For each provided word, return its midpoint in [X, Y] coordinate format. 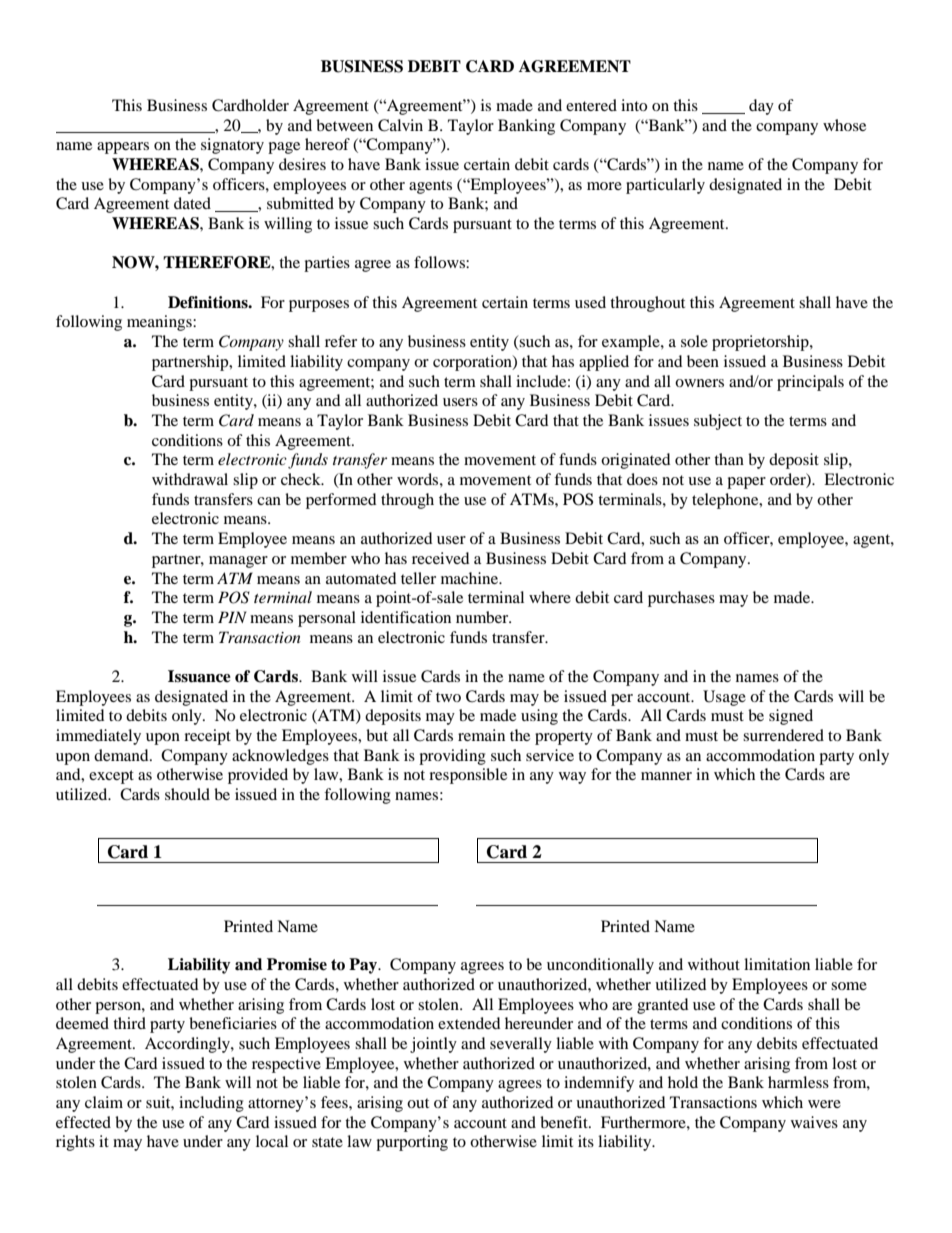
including [211, 1104]
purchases [681, 599]
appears [123, 148]
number [483, 617]
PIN [232, 617]
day [761, 107]
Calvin [400, 125]
